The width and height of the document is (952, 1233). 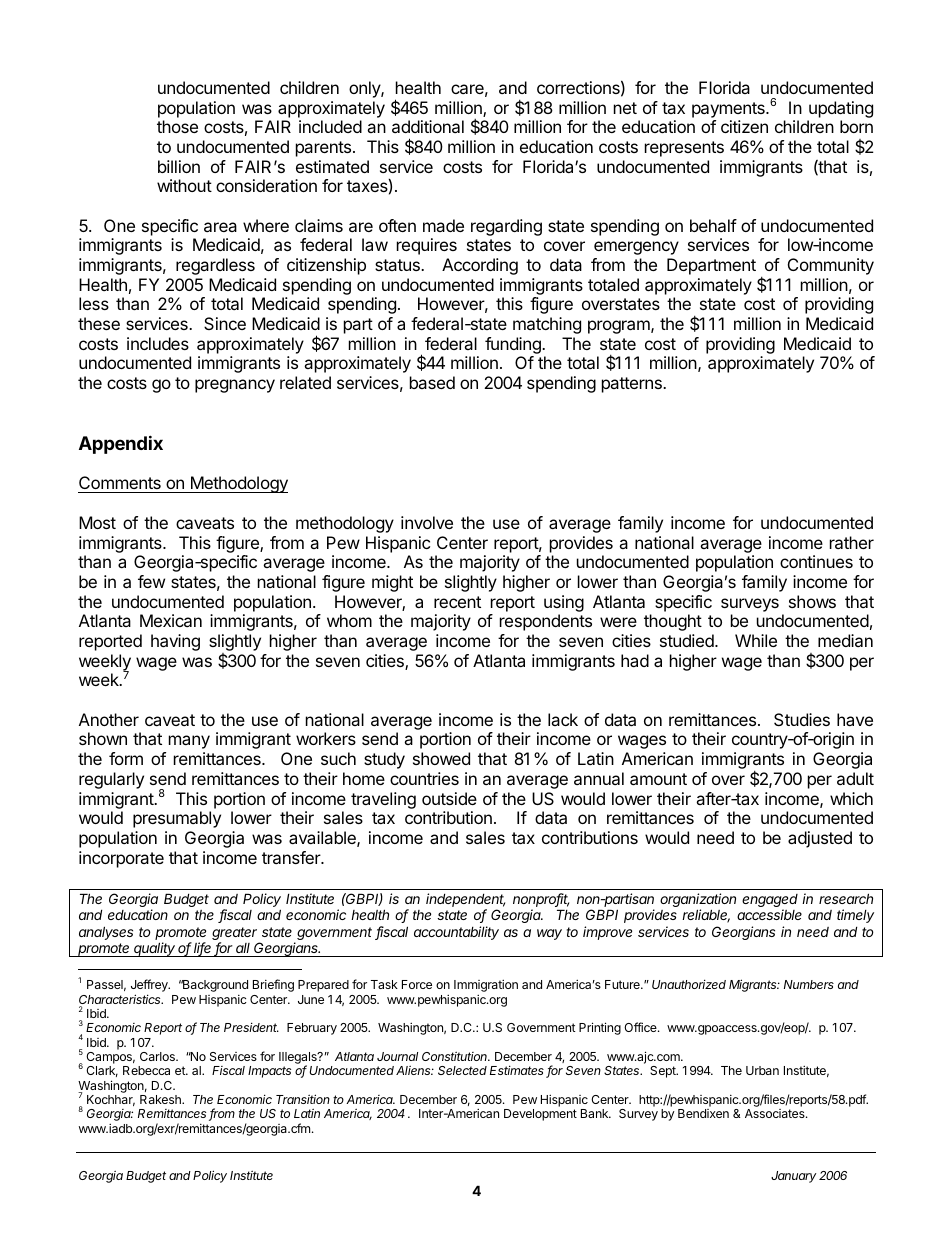 I want to click on those, so click(x=177, y=126).
